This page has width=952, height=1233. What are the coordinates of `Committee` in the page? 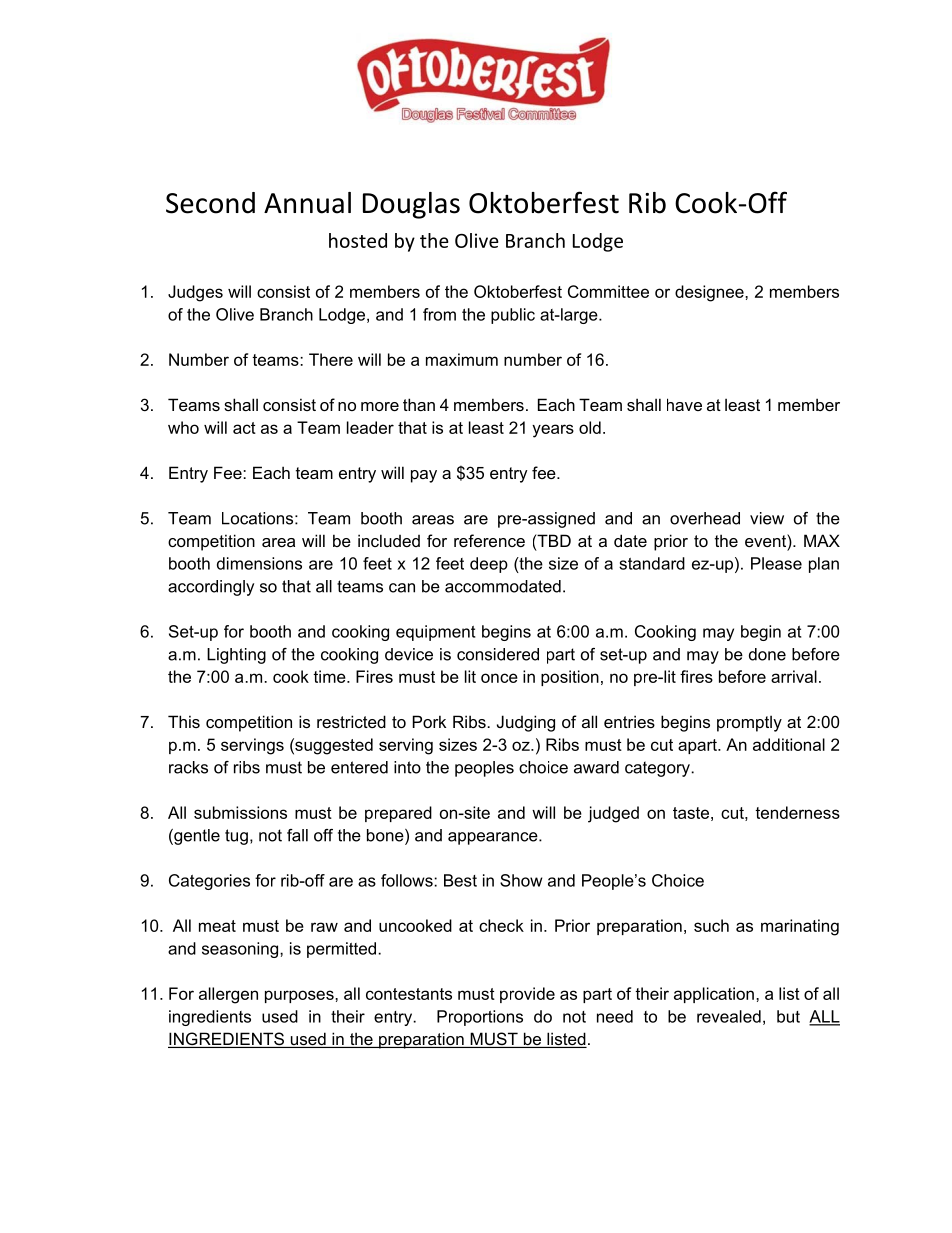 It's located at (608, 291).
